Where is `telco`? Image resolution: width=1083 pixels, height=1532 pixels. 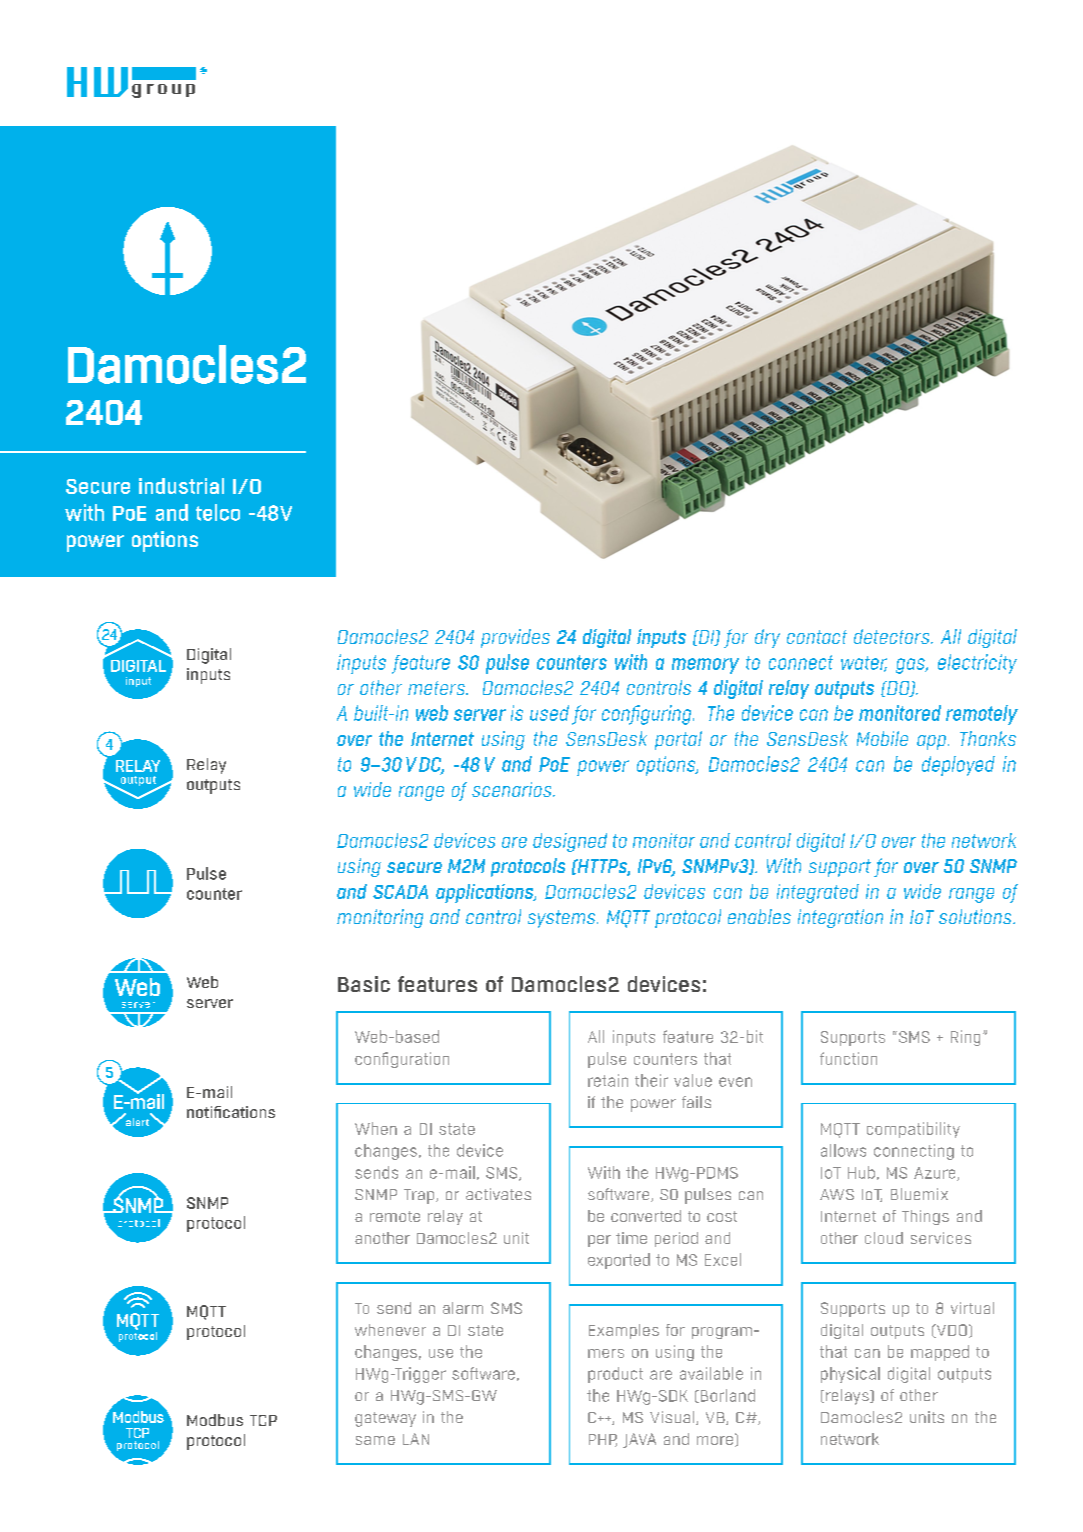
telco is located at coordinates (218, 512).
